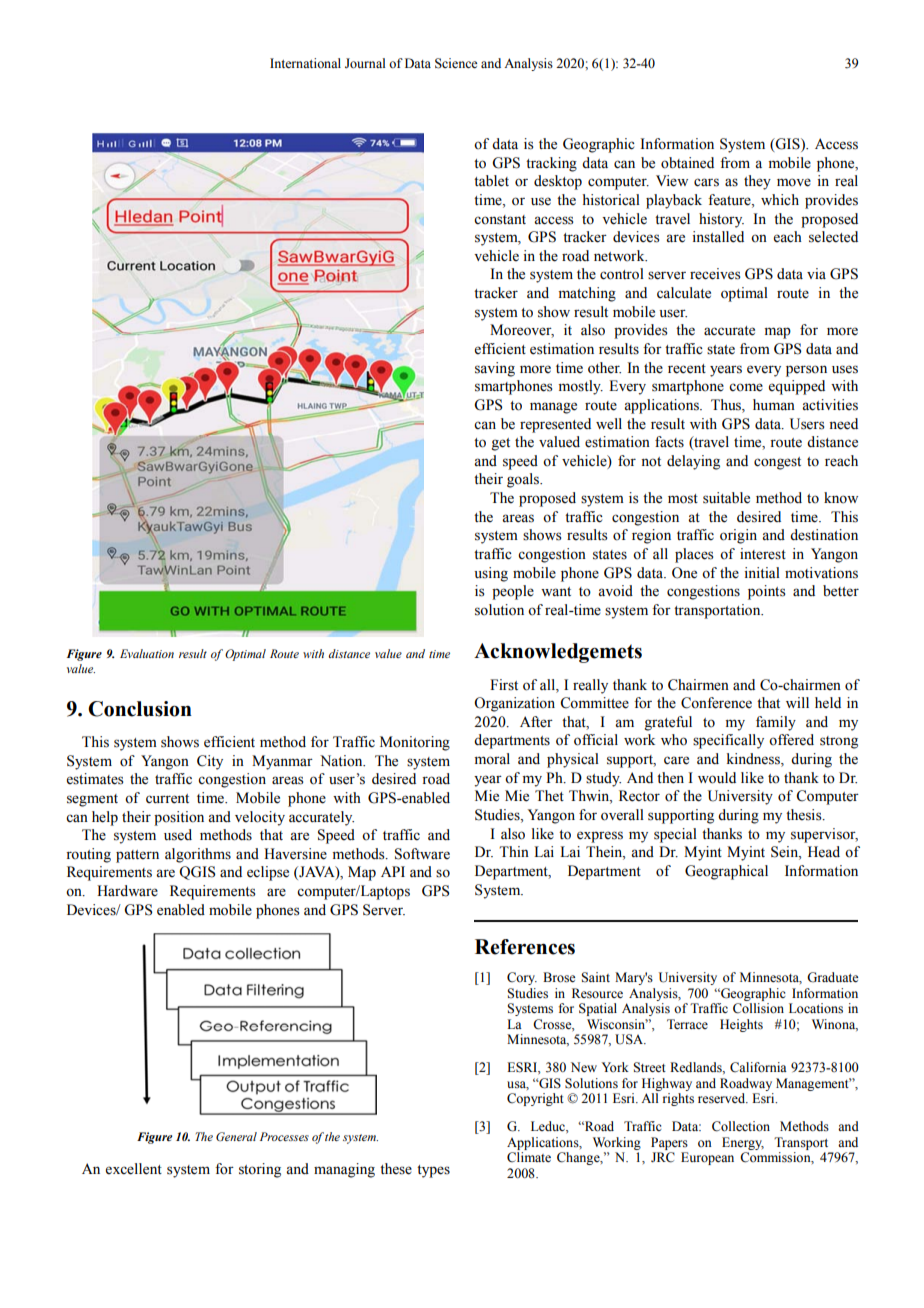  What do you see at coordinates (365, 63) in the page?
I see `Journal` at bounding box center [365, 63].
